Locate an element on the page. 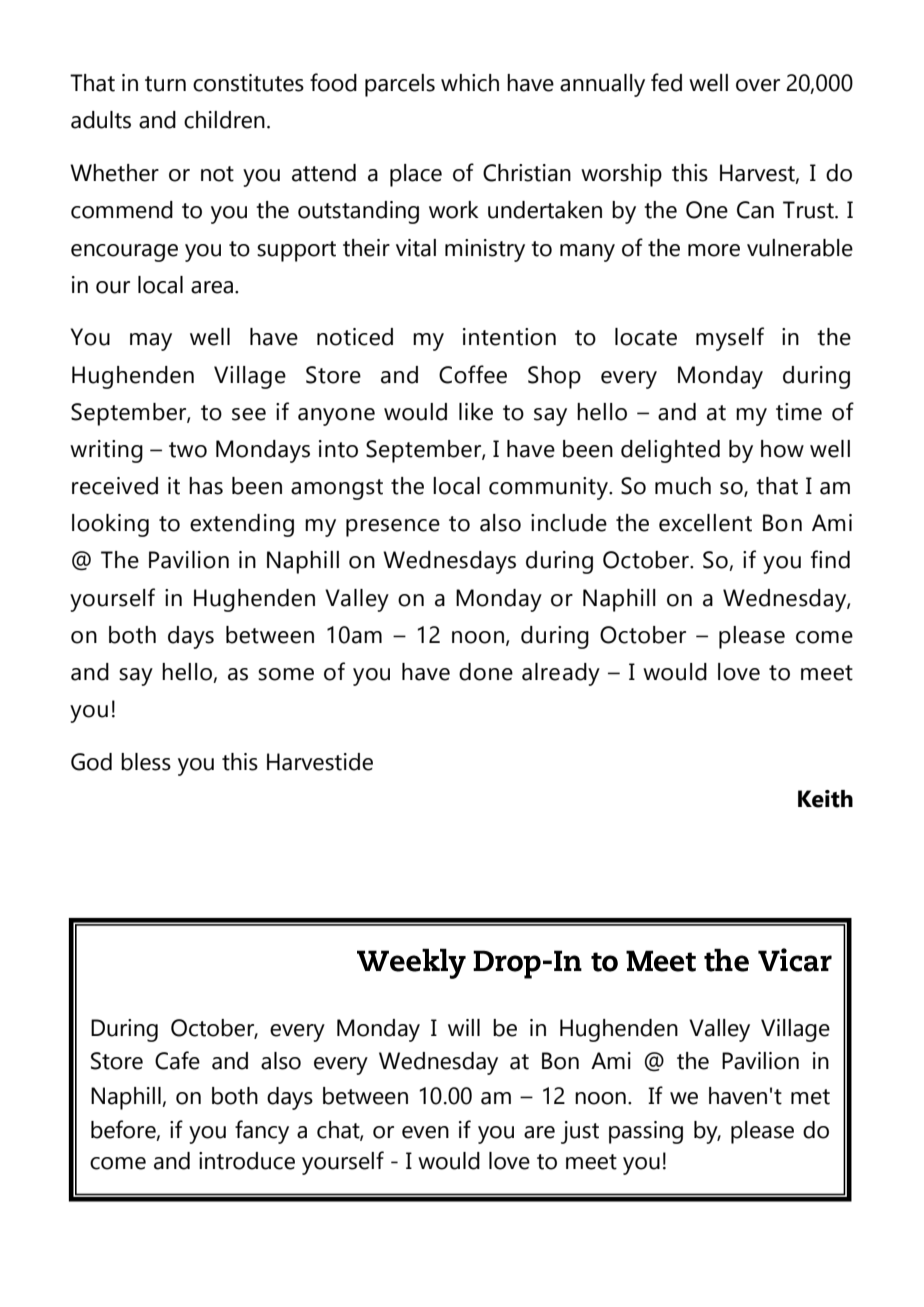  some is located at coordinates (286, 674).
